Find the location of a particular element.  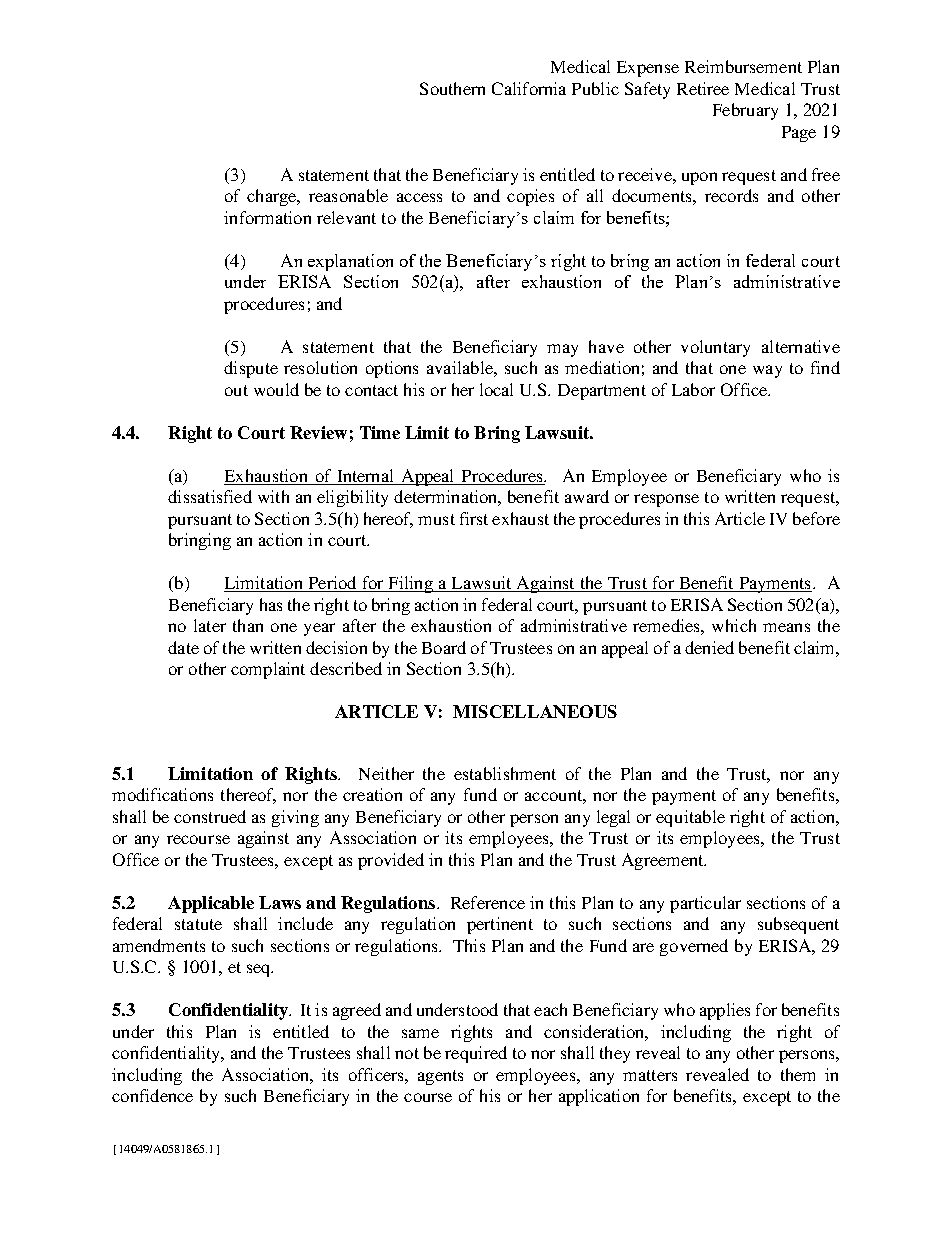

local is located at coordinates (496, 389).
